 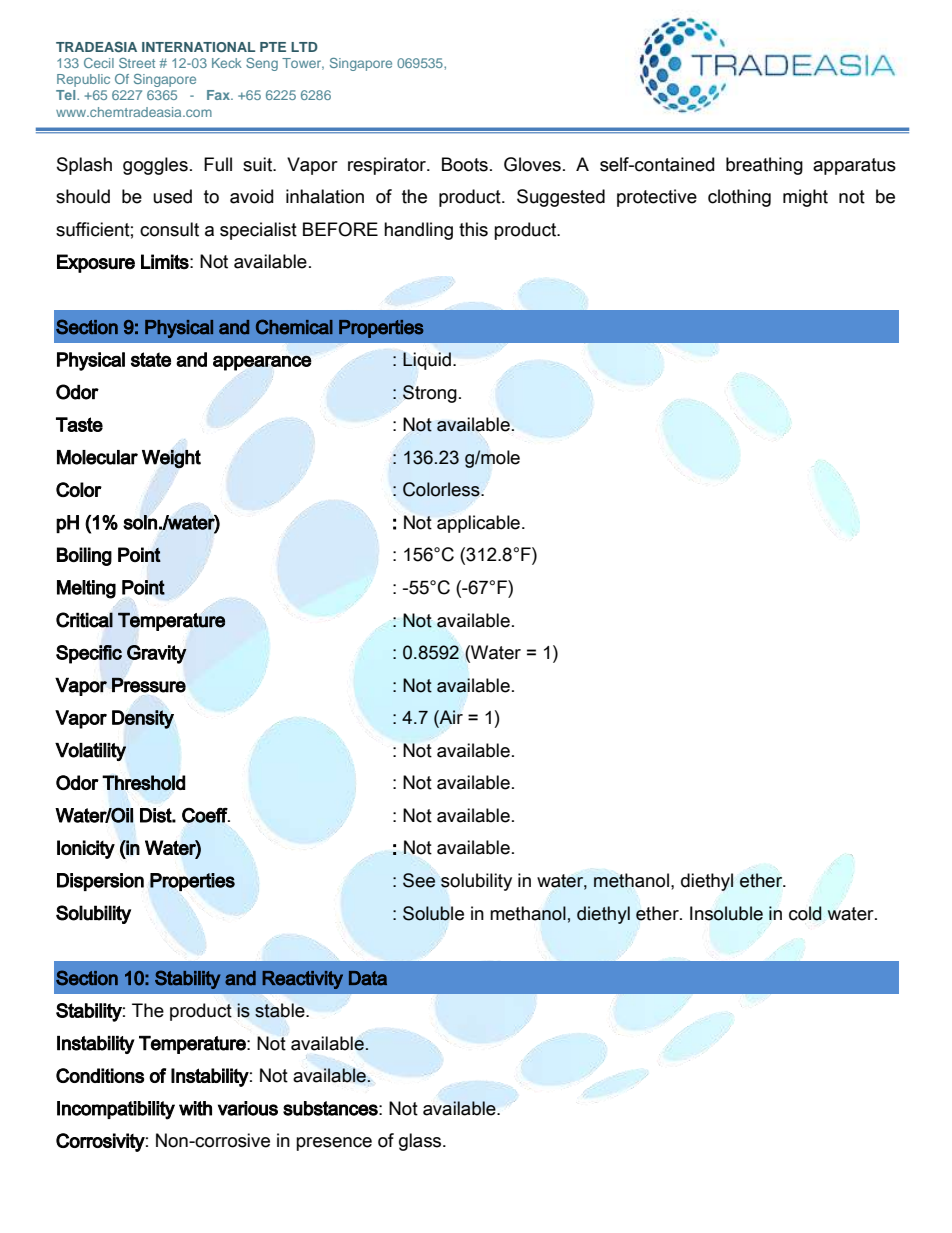 What do you see at coordinates (86, 589) in the screenshot?
I see `Melting` at bounding box center [86, 589].
